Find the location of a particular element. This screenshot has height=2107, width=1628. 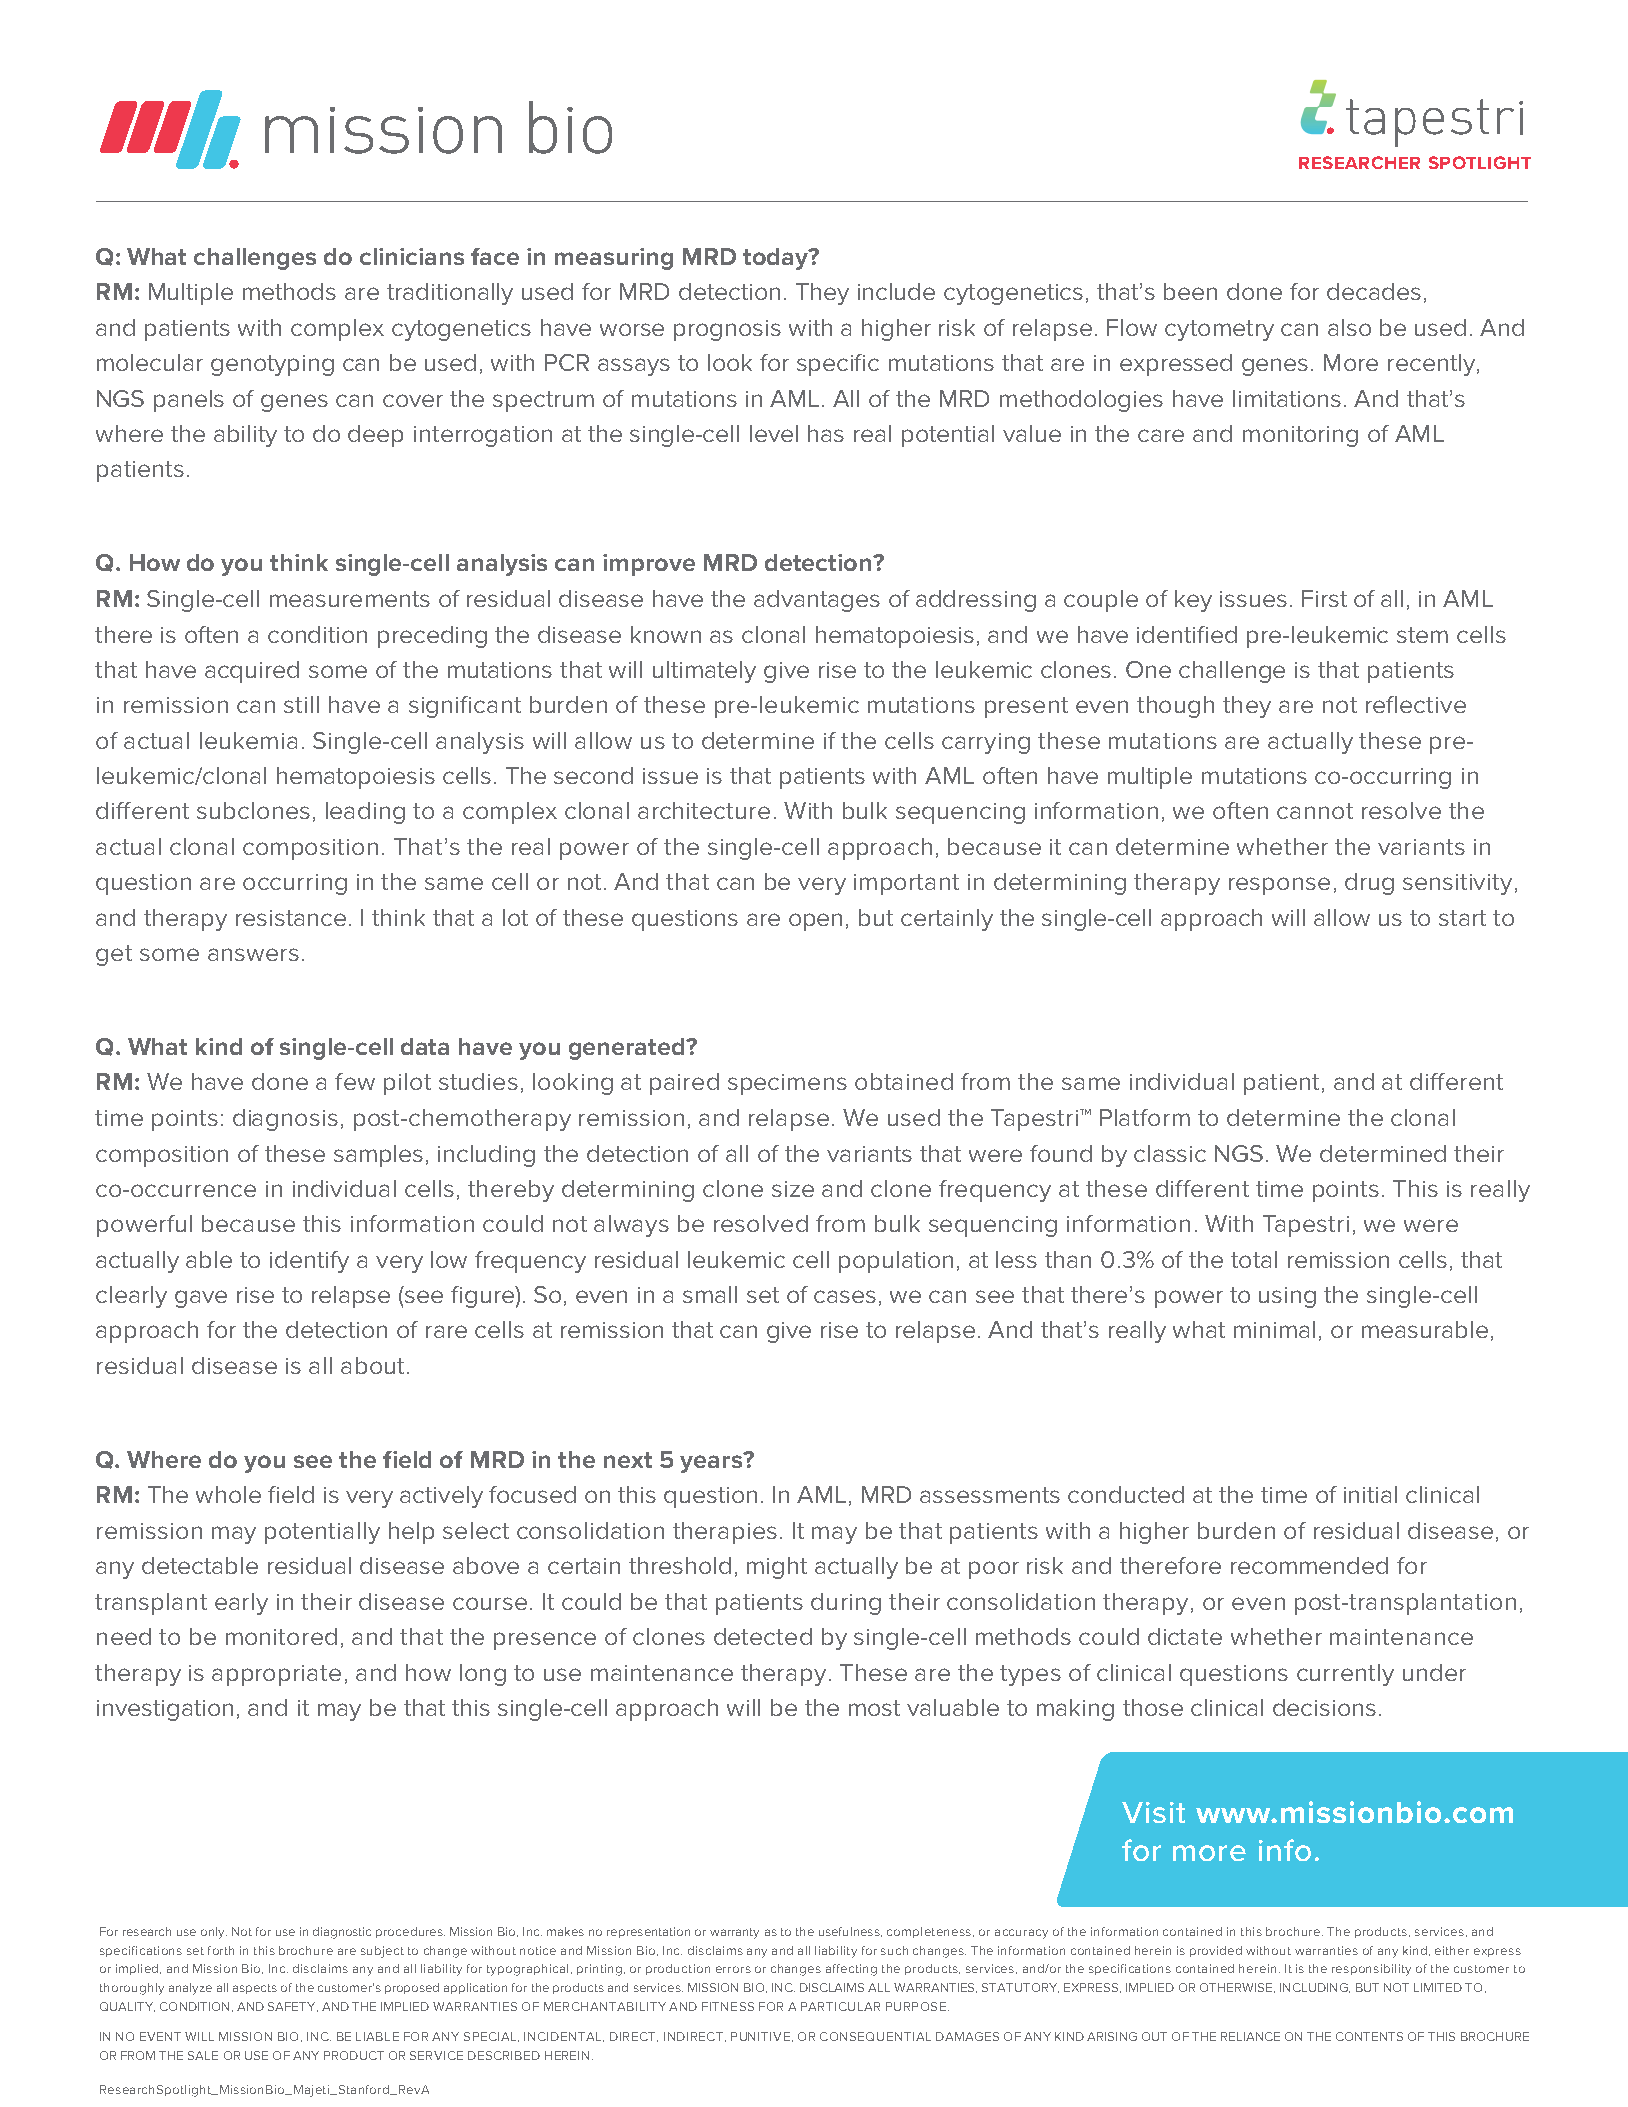

genotyping is located at coordinates (272, 365).
